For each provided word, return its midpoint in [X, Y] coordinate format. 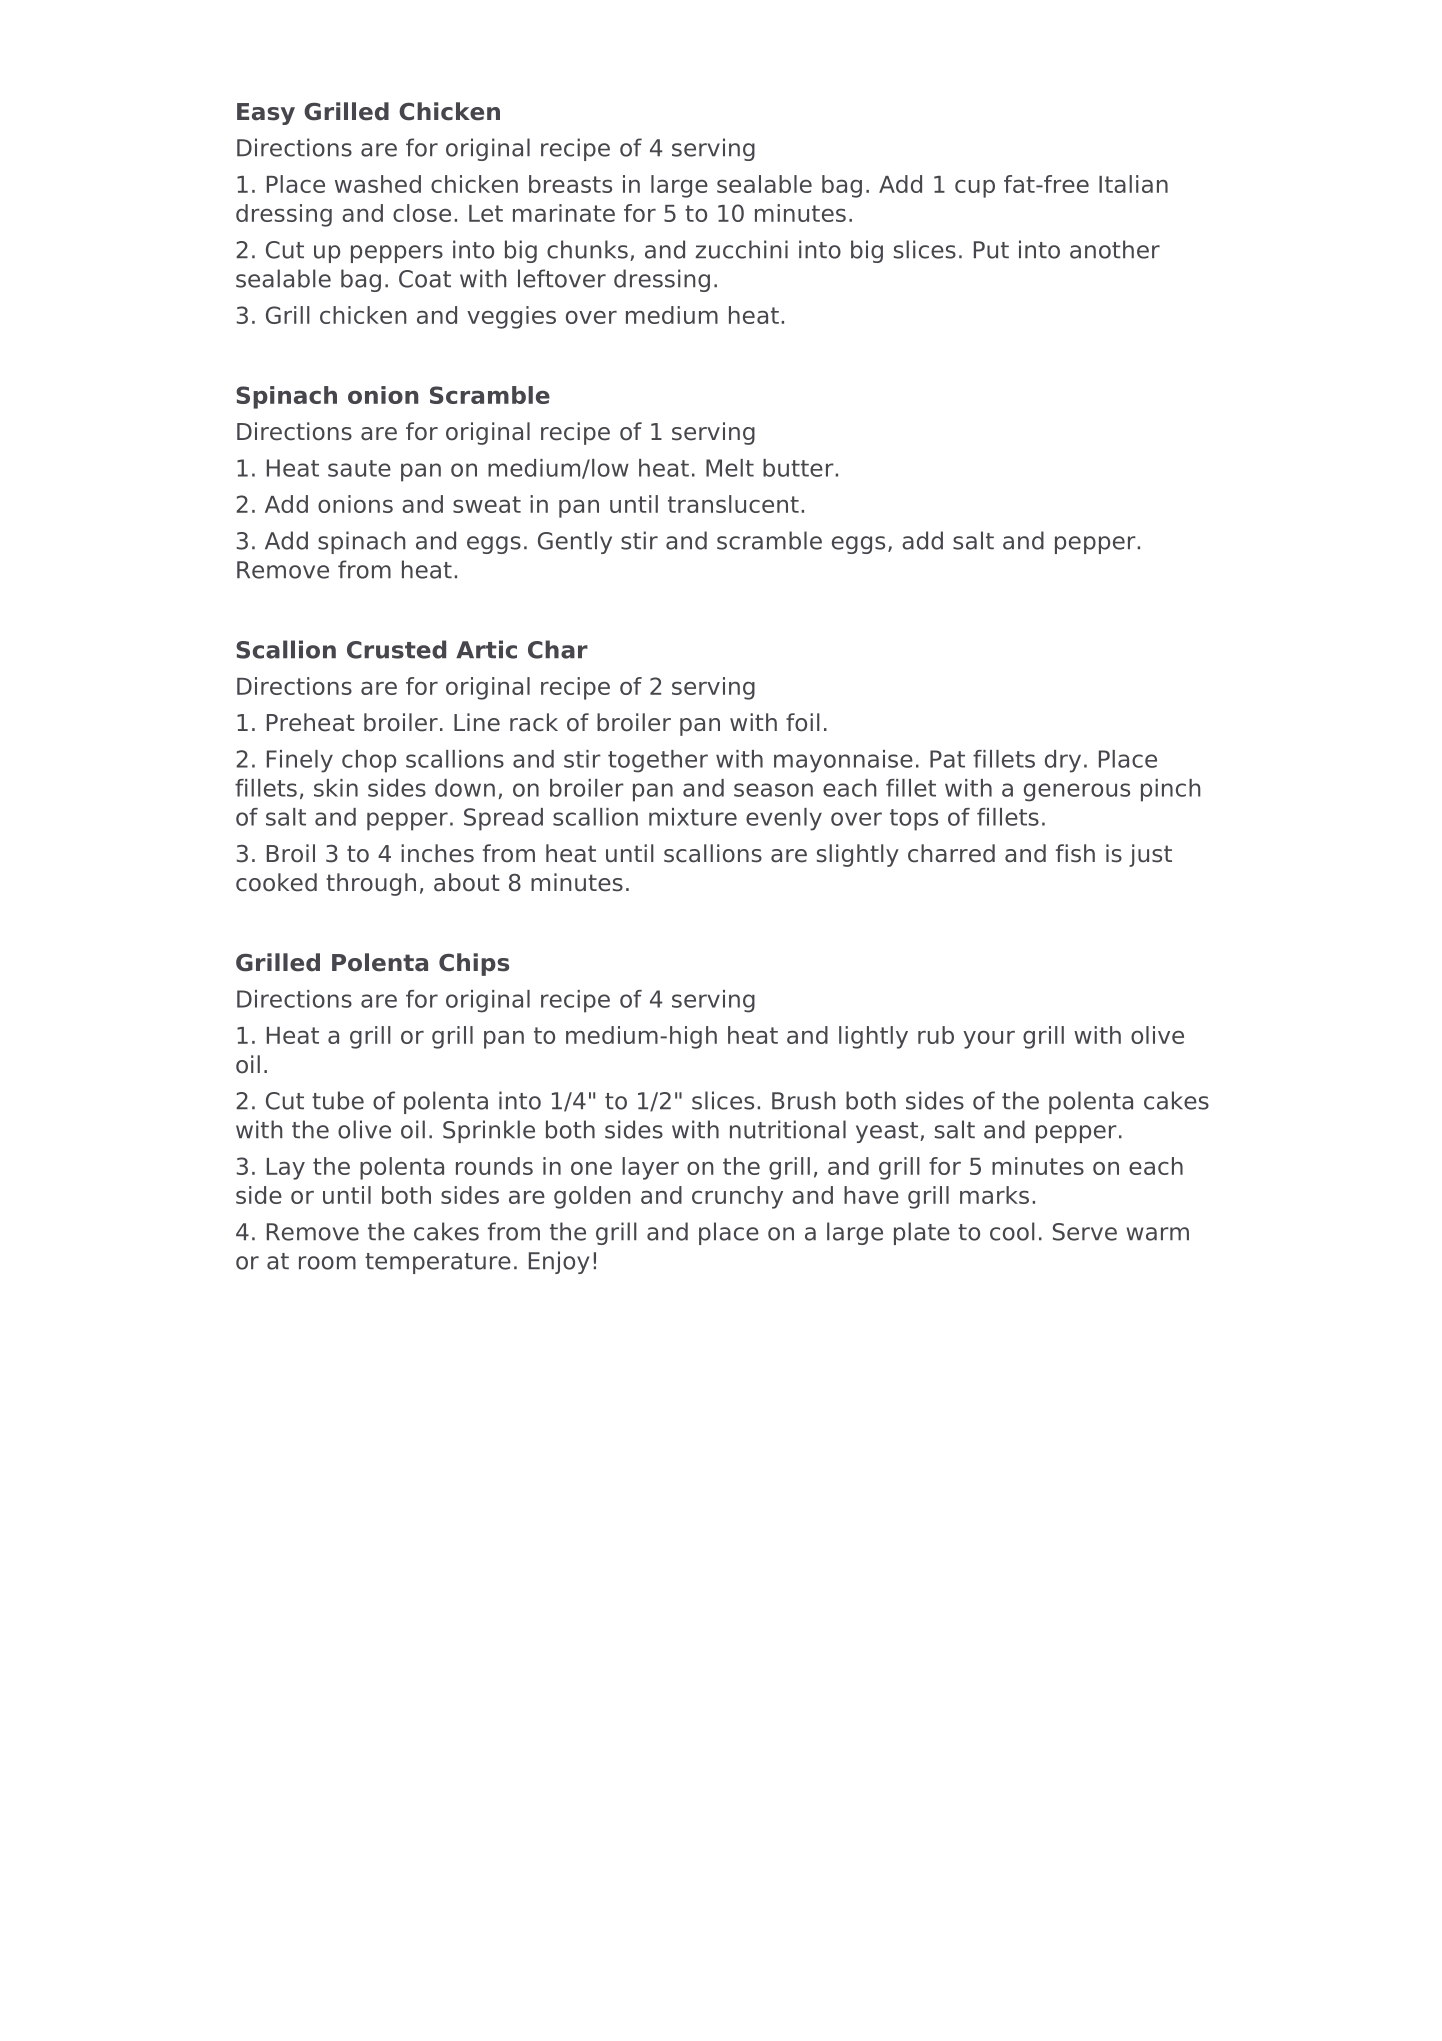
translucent [733, 504]
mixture [693, 817]
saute [359, 468]
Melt [730, 468]
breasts [570, 184]
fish [1075, 853]
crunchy [737, 1197]
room [327, 1263]
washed [378, 184]
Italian [1133, 184]
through [371, 884]
